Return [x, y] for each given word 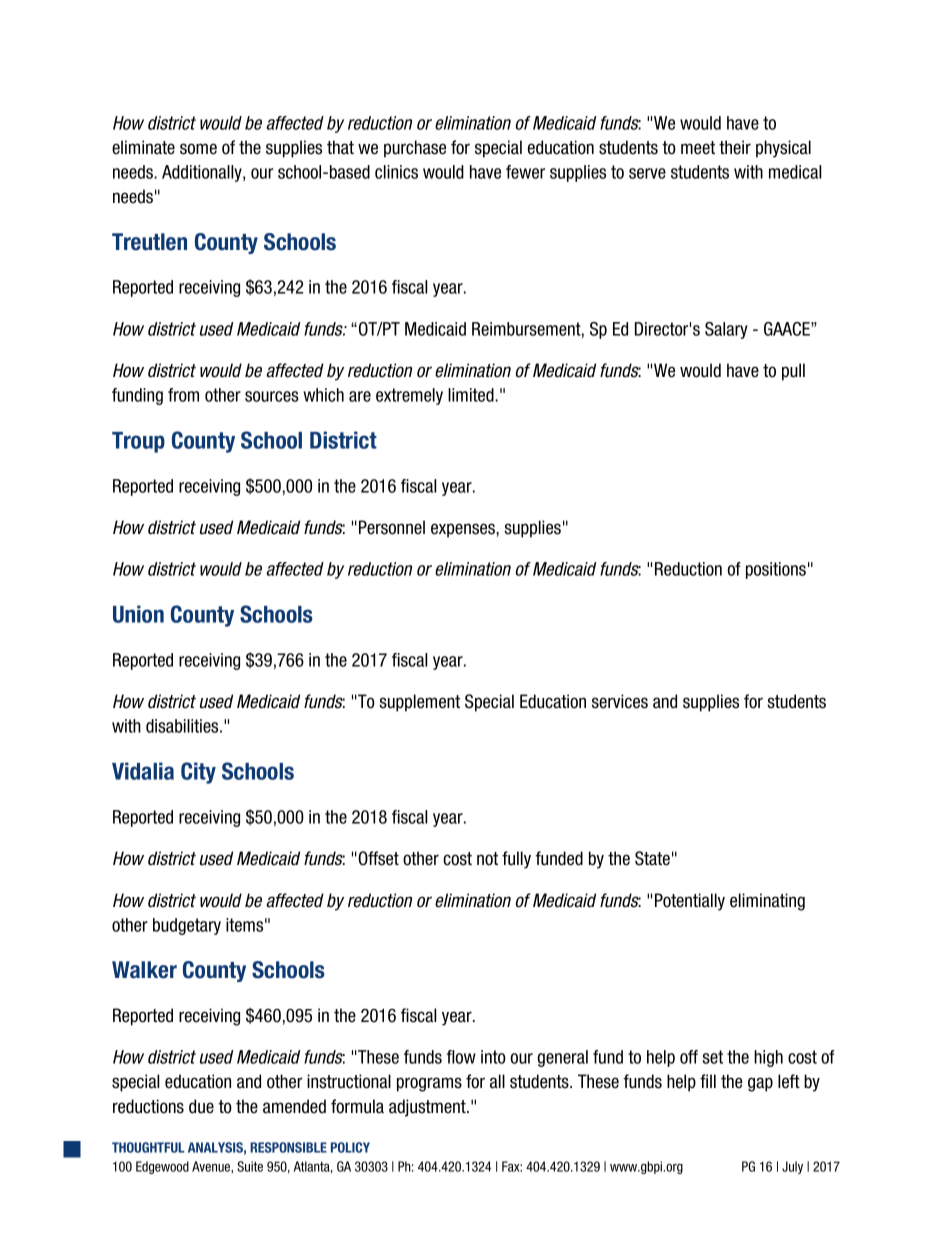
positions [776, 570]
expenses [464, 530]
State [652, 858]
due [201, 1106]
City [198, 773]
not [487, 859]
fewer [525, 172]
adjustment [428, 1108]
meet [698, 148]
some [198, 149]
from [183, 395]
